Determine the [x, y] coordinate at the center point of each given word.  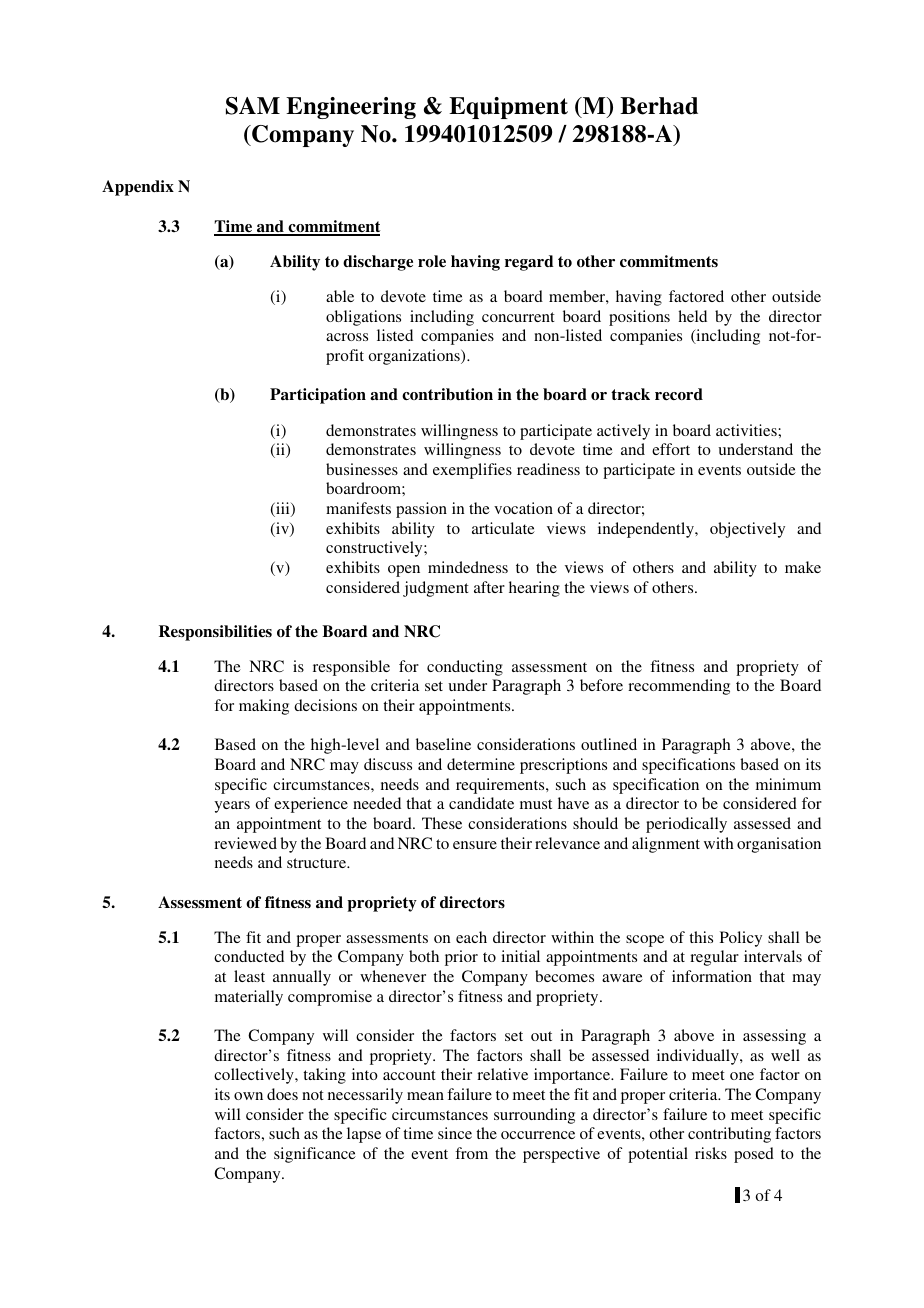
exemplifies [472, 471]
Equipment [508, 108]
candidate [481, 803]
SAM [253, 106]
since [455, 1133]
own [248, 1096]
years [232, 807]
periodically [686, 825]
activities [747, 430]
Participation [318, 396]
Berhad [659, 106]
